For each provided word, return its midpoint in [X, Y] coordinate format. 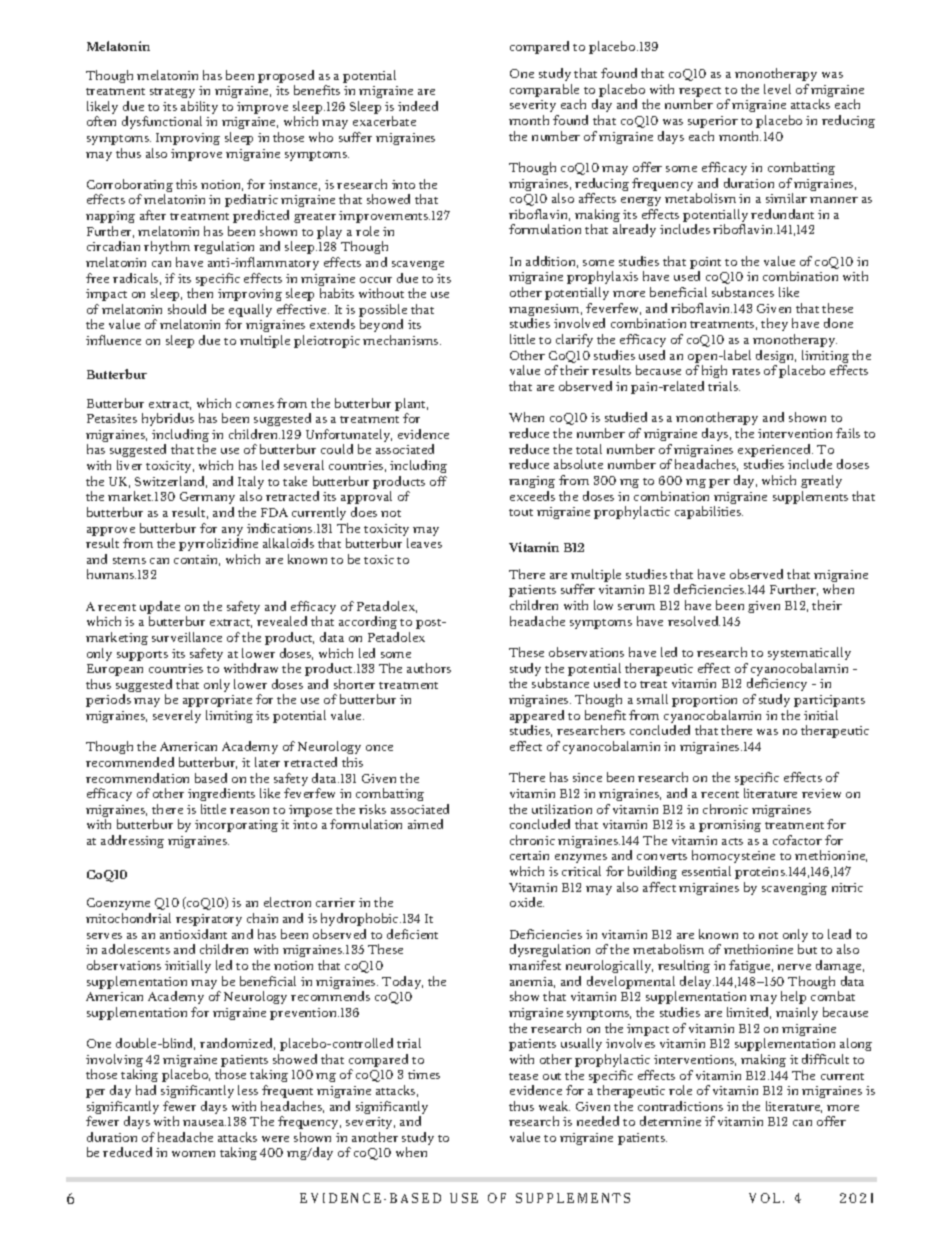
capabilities [709, 512]
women [193, 1154]
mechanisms [402, 340]
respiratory [209, 920]
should [187, 309]
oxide [527, 902]
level [777, 89]
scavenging [794, 889]
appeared [537, 718]
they [774, 324]
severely [177, 716]
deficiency [777, 684]
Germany [207, 498]
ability [199, 109]
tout [521, 512]
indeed [418, 106]
